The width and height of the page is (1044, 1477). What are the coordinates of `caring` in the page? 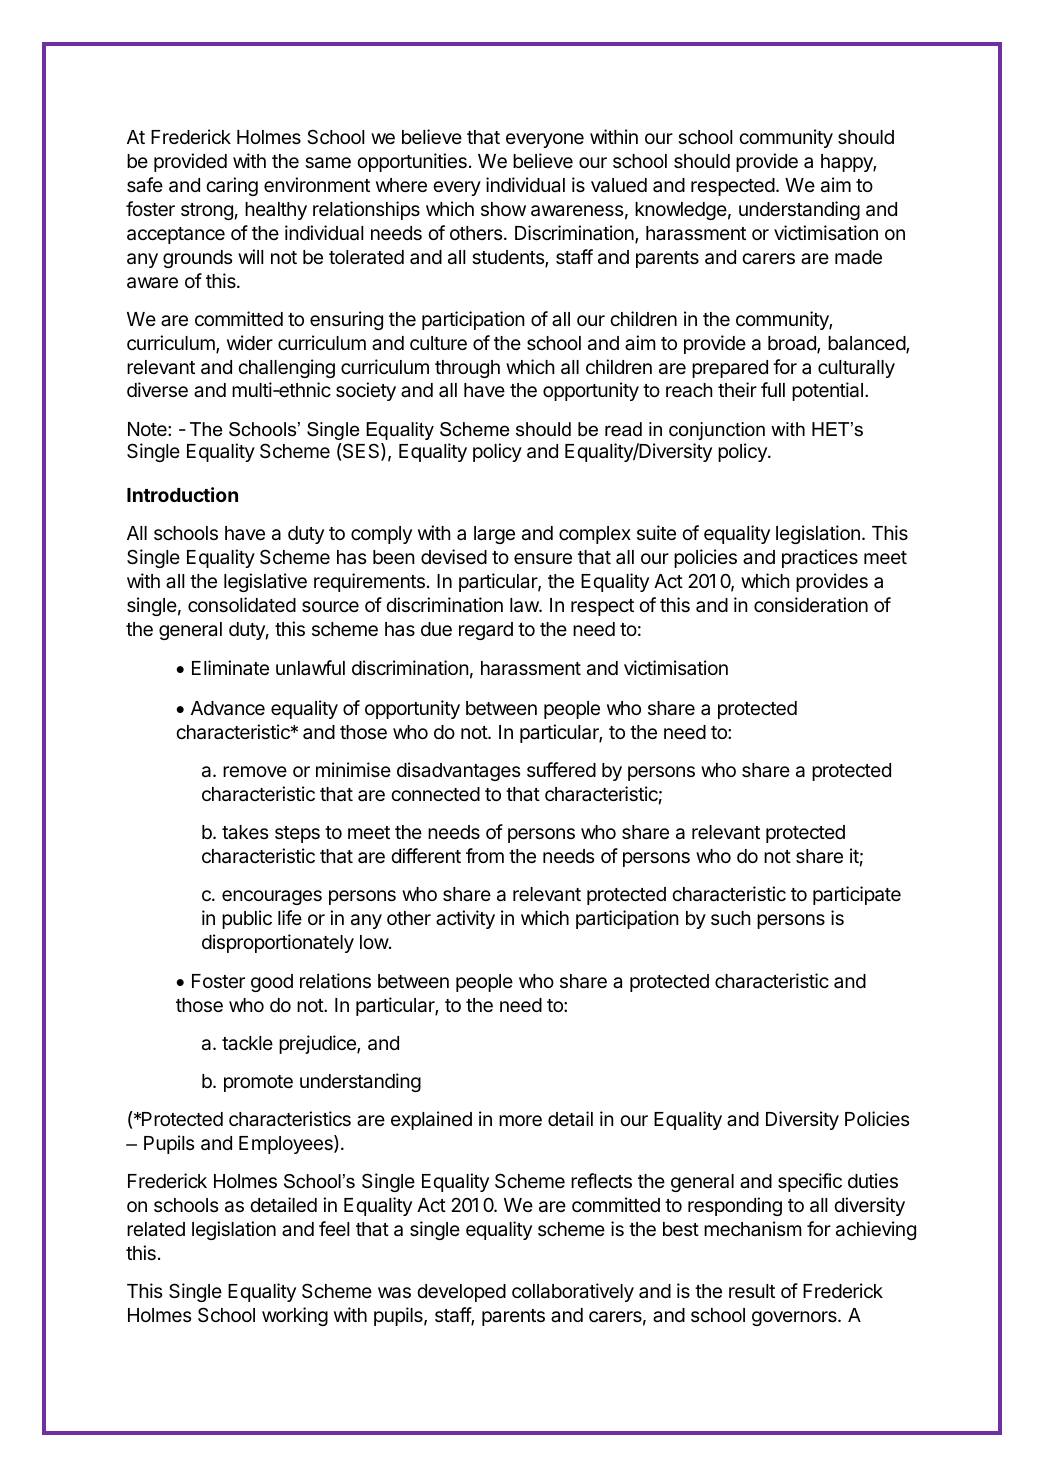 It's located at (232, 186).
